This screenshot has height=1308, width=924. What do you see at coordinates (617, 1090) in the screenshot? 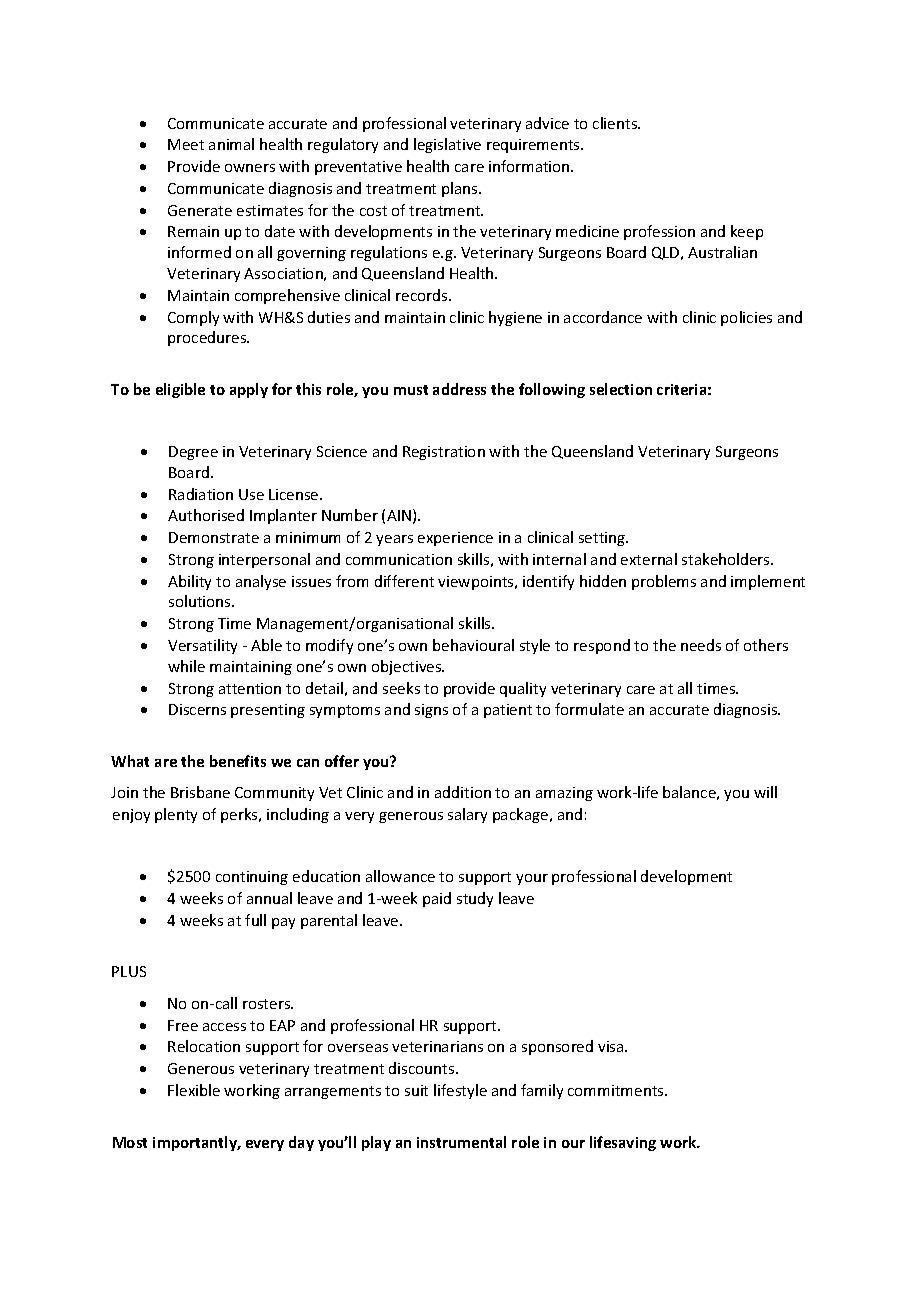
I see `commitments` at bounding box center [617, 1090].
